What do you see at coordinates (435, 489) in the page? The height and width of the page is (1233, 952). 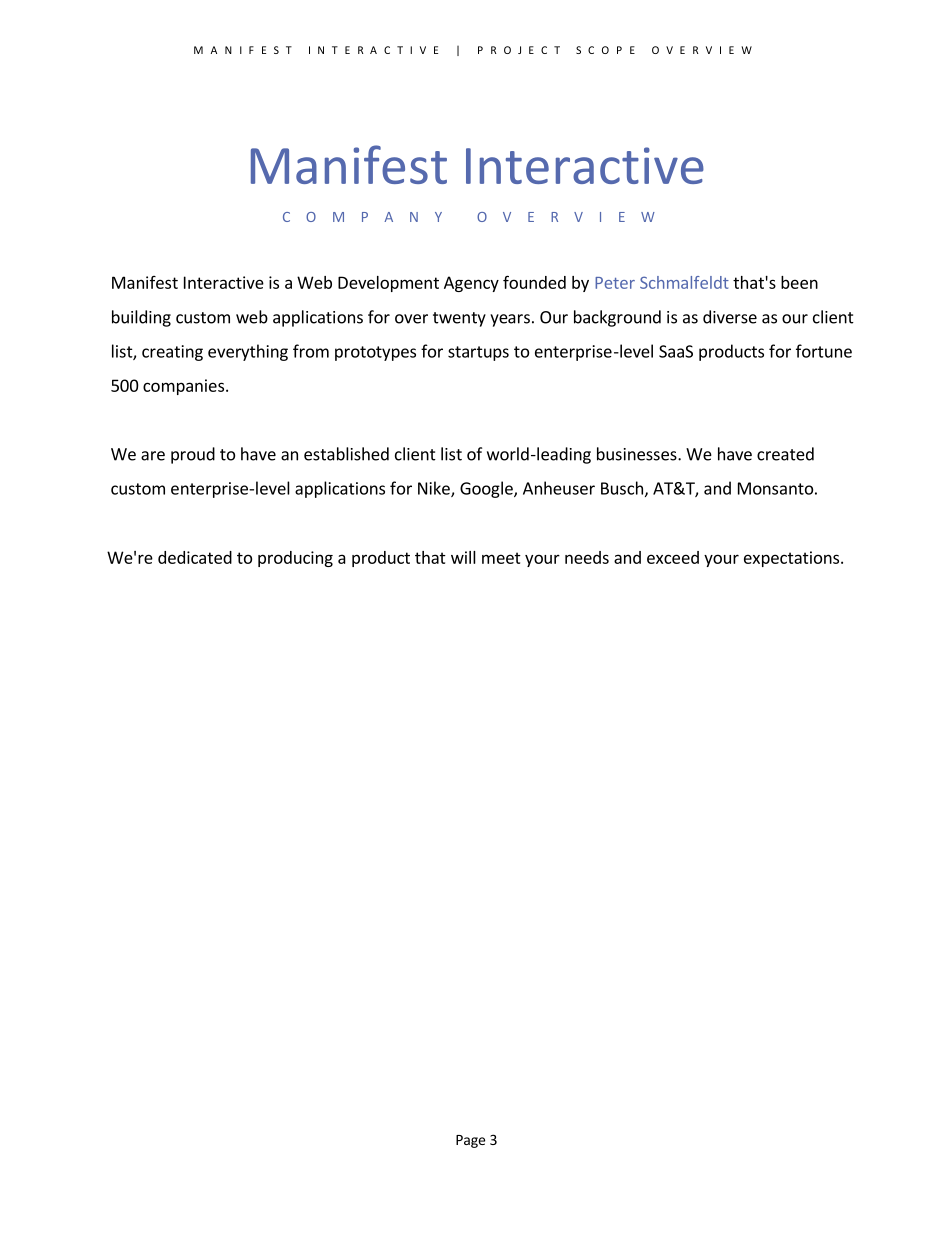 I see `Nike` at bounding box center [435, 489].
